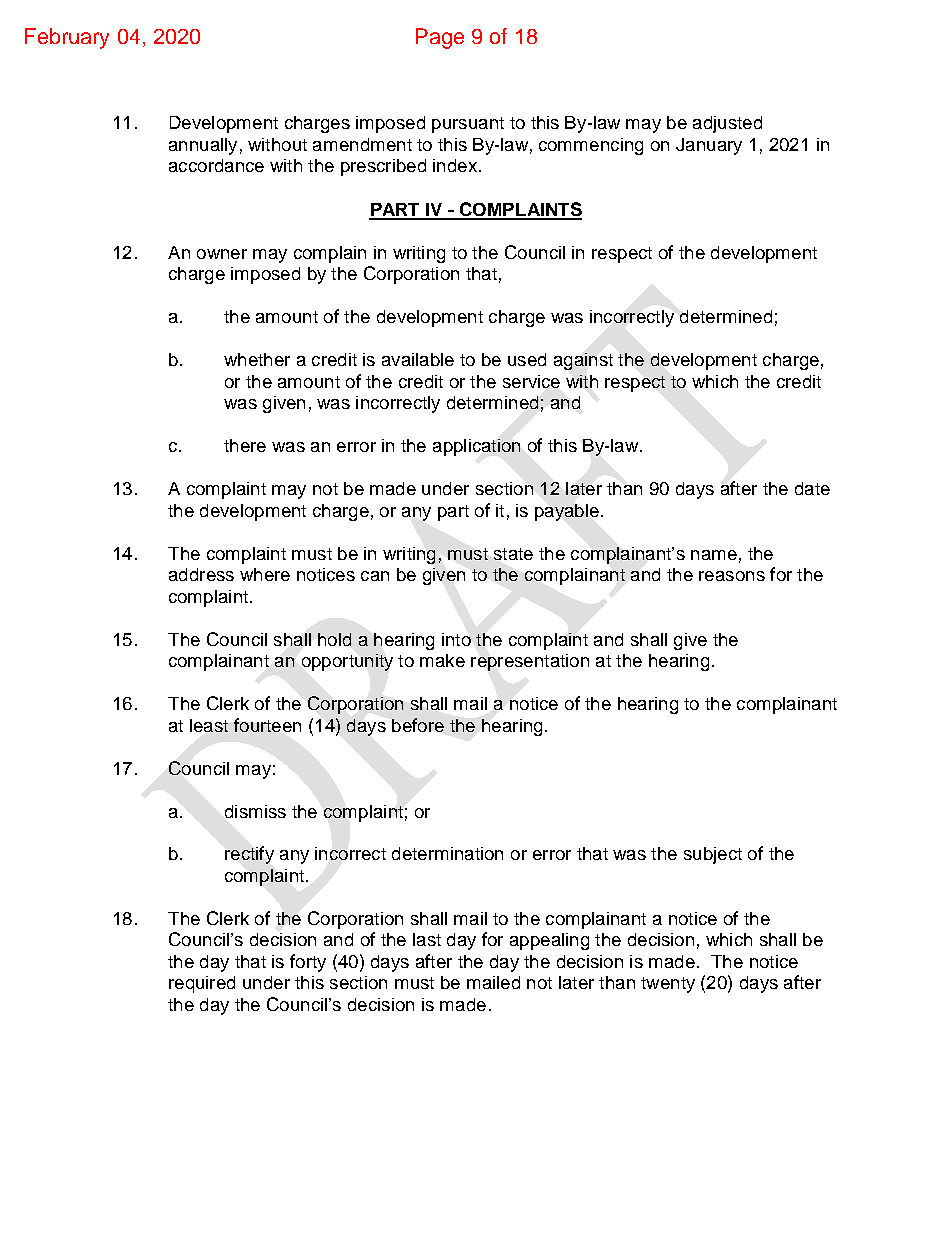  What do you see at coordinates (440, 38) in the page?
I see `Page` at bounding box center [440, 38].
